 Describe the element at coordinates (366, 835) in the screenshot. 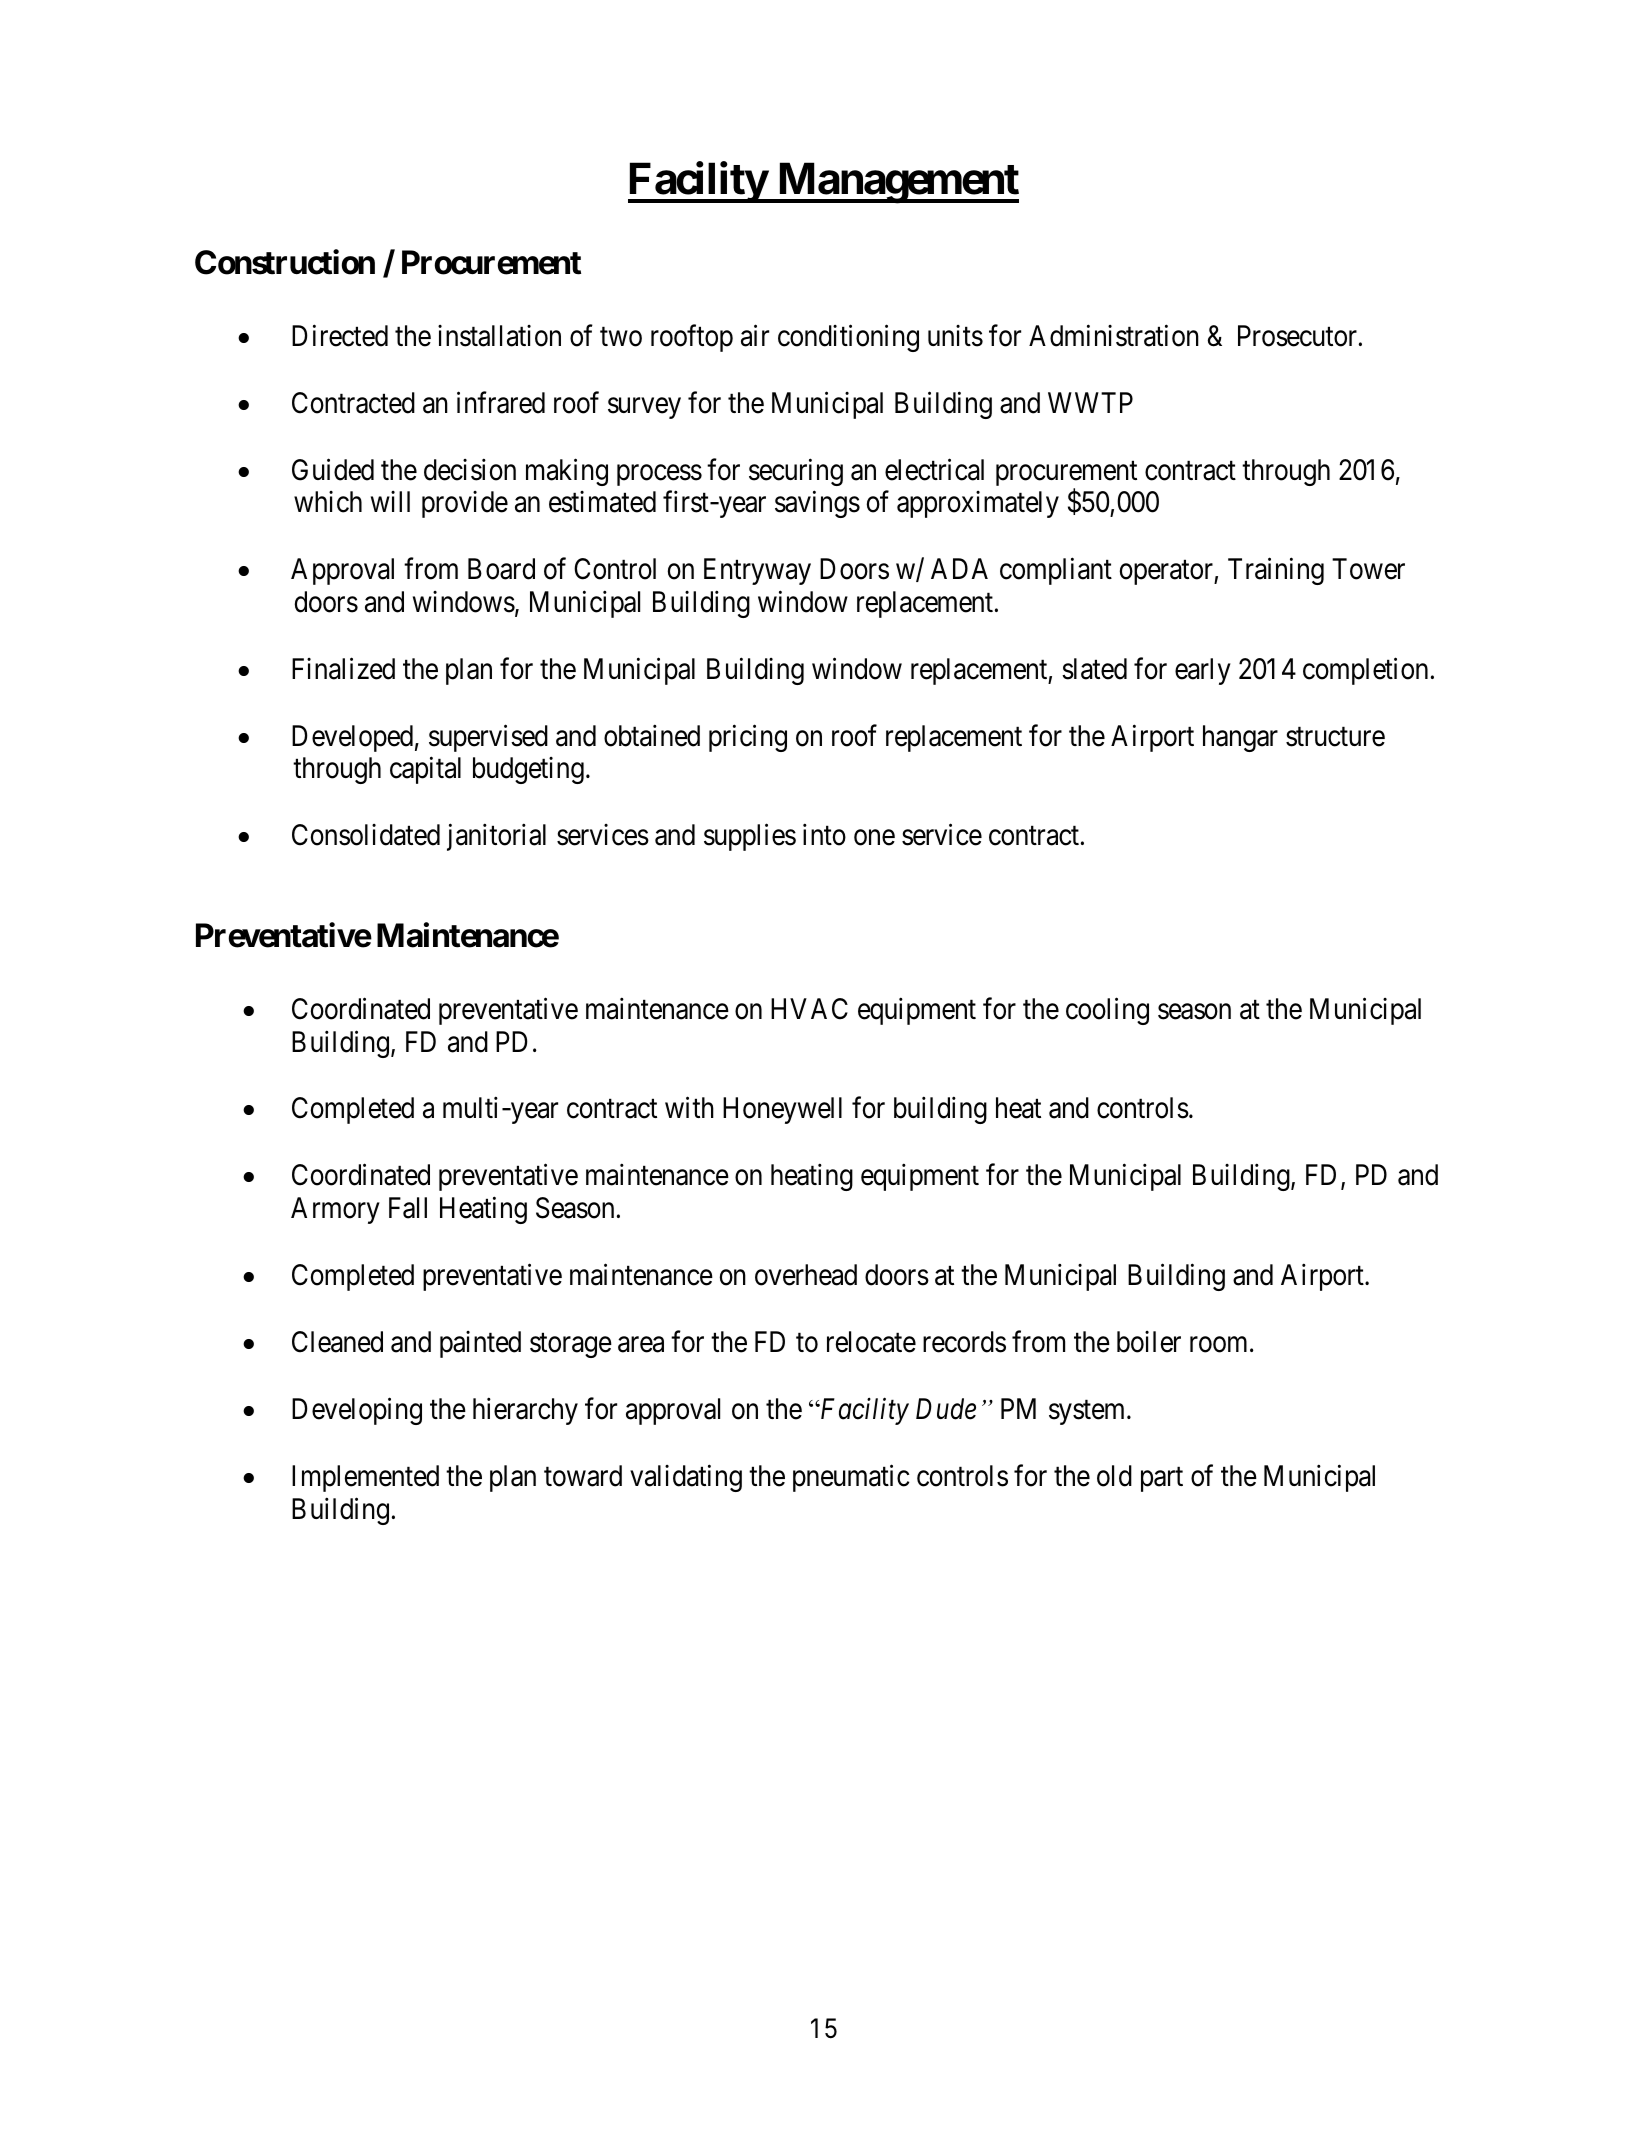

I see `Consolidated` at that location.
